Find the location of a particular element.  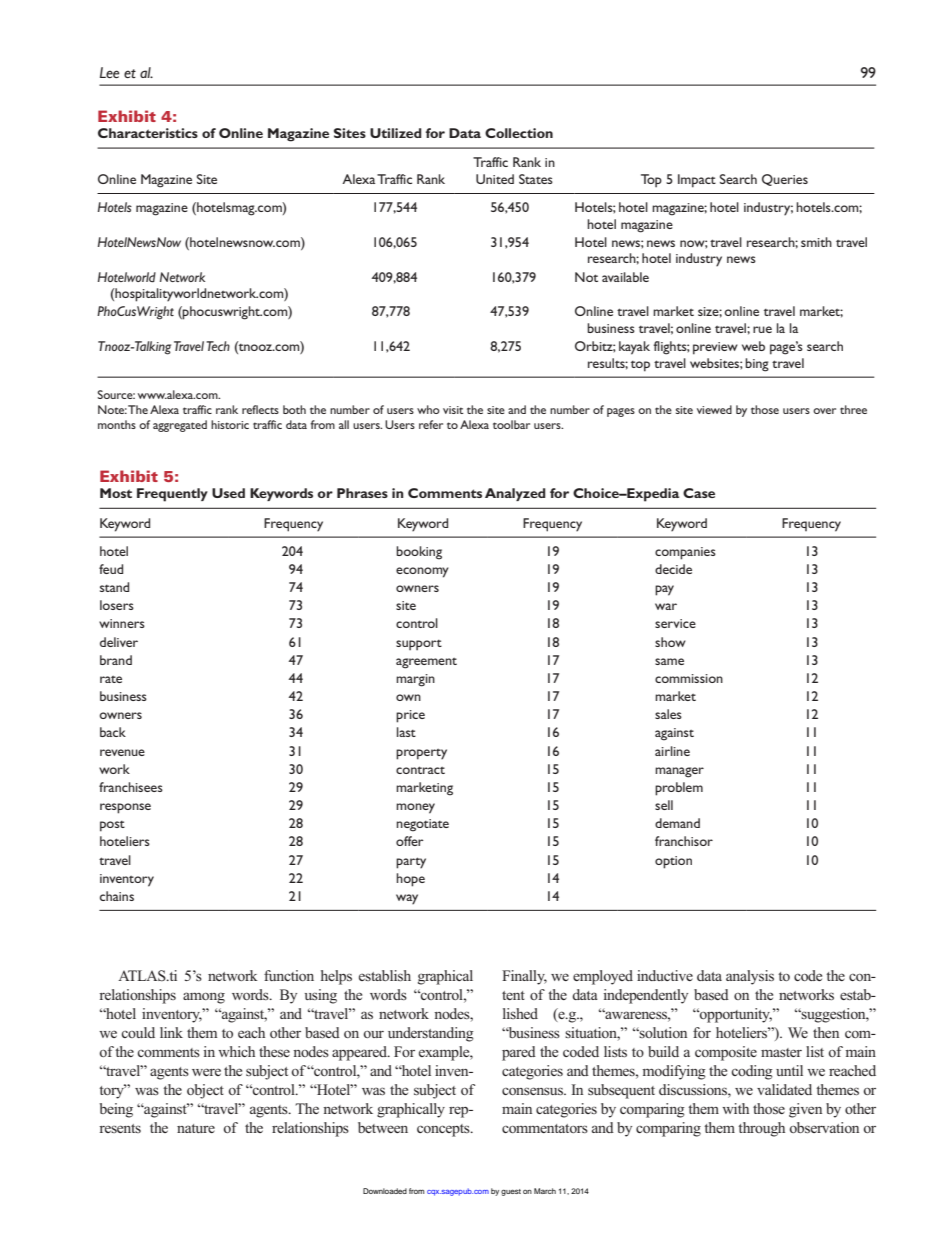

nature is located at coordinates (196, 1128).
